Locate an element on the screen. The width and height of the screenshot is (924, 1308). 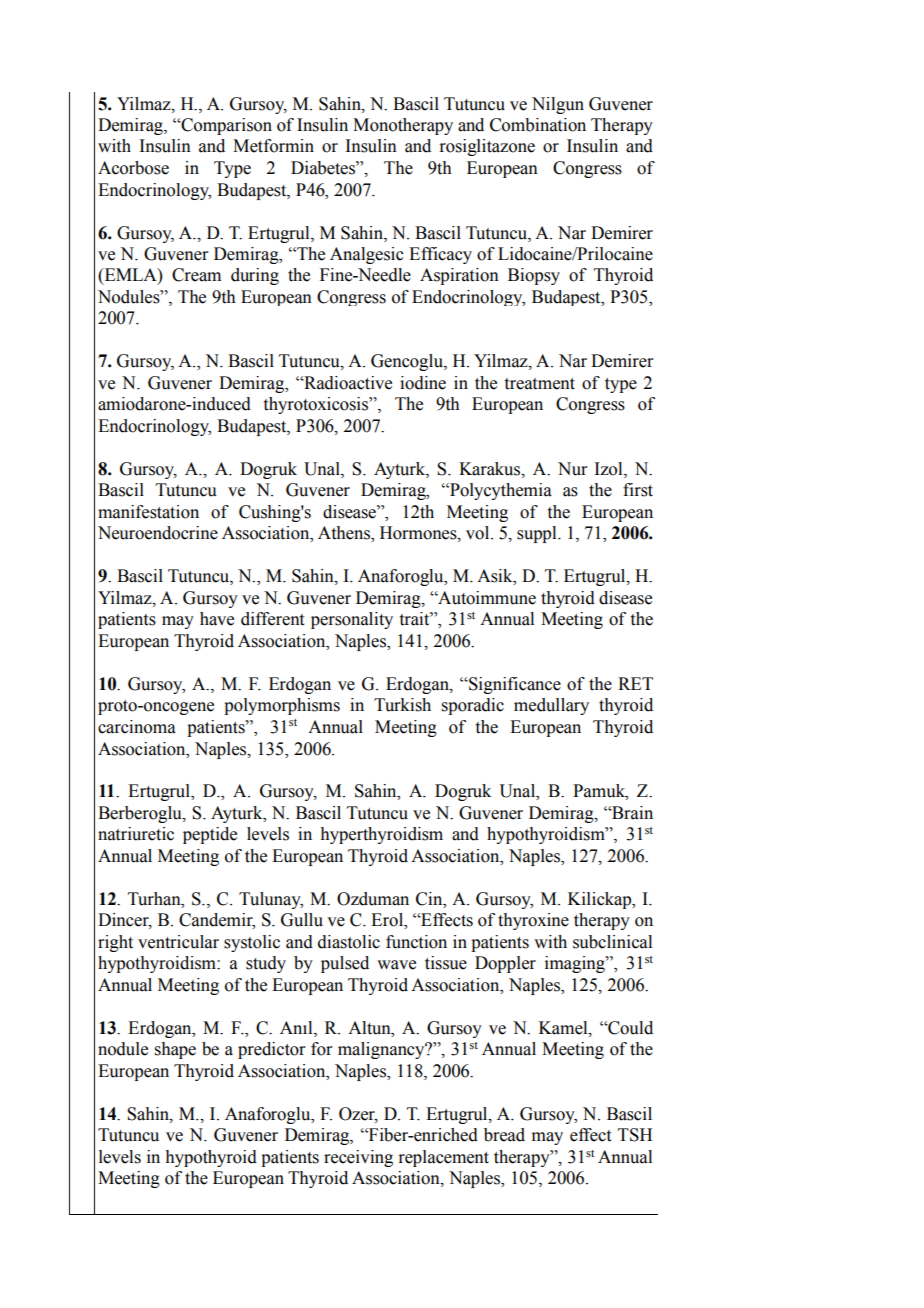
Combination is located at coordinates (538, 125).
